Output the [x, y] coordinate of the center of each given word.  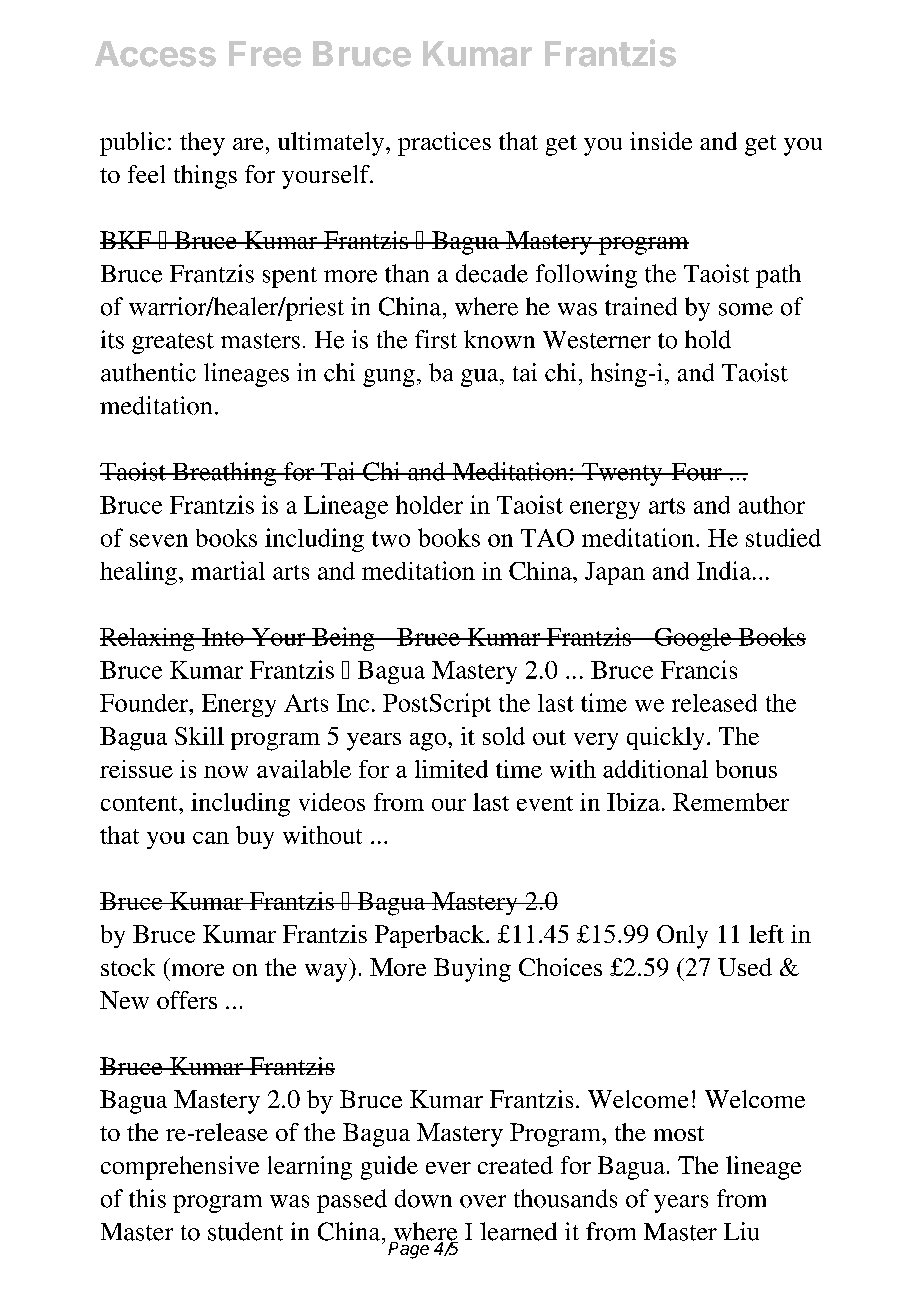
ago [429, 742]
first [436, 339]
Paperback [431, 936]
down [423, 1198]
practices [444, 144]
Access [155, 54]
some [746, 309]
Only [682, 937]
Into [223, 637]
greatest [173, 343]
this [147, 1198]
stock [128, 967]
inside [661, 141]
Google [693, 639]
